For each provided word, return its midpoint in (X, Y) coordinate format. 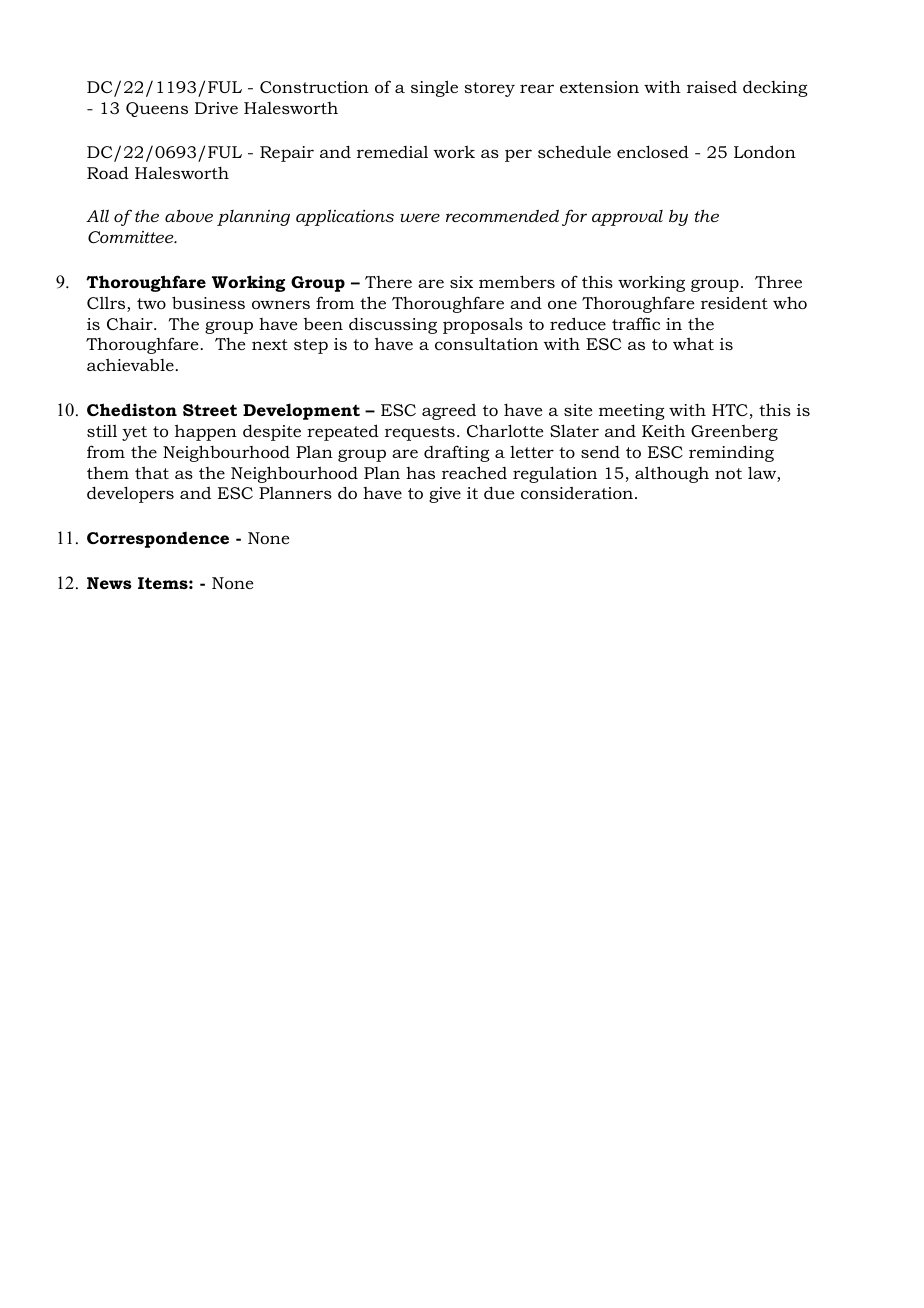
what (693, 343)
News (109, 583)
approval (627, 218)
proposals (483, 326)
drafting (457, 453)
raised (712, 87)
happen (206, 432)
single (434, 88)
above (189, 215)
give (445, 495)
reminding (731, 453)
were (420, 217)
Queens (157, 109)
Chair (131, 323)
